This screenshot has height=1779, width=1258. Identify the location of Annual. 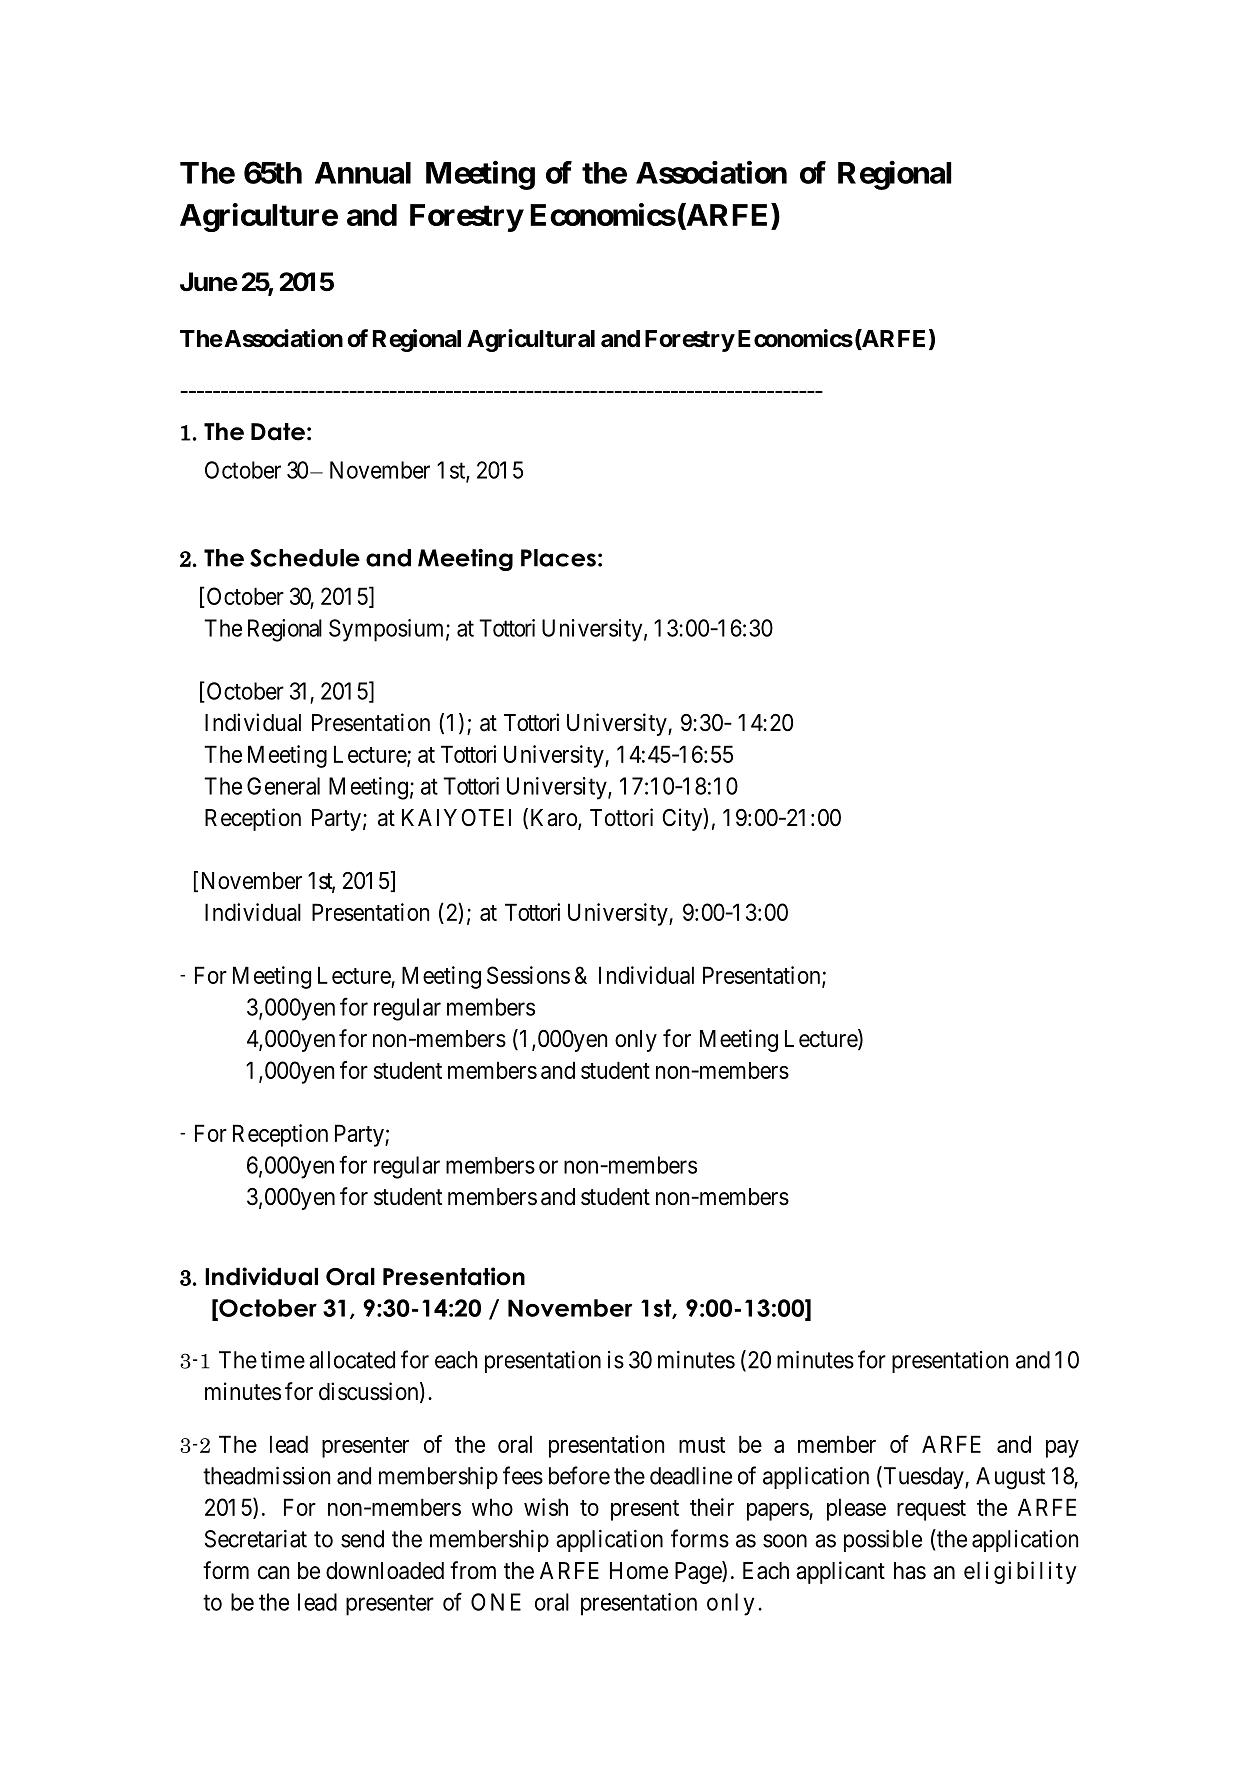
(363, 173).
